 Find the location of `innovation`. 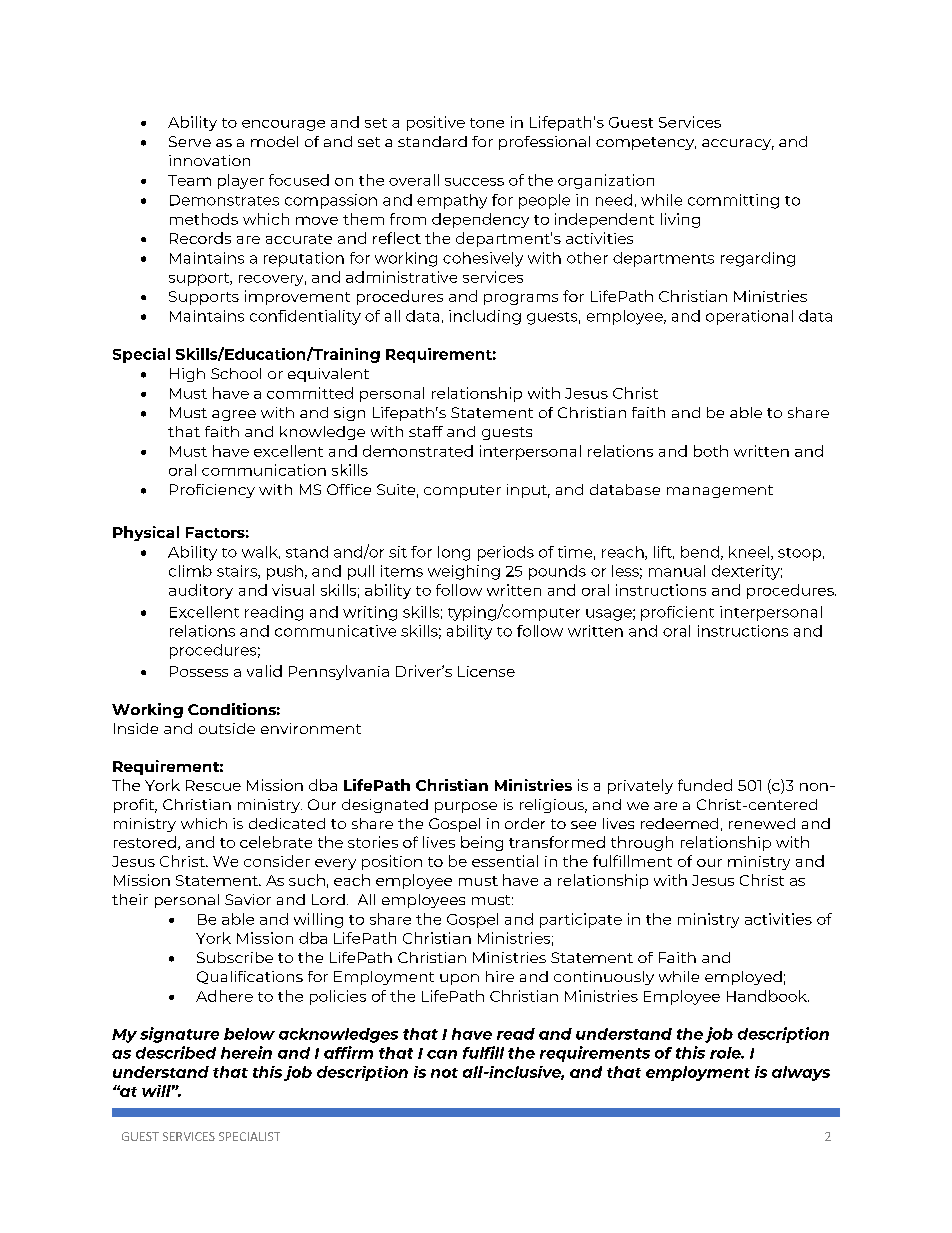

innovation is located at coordinates (209, 160).
